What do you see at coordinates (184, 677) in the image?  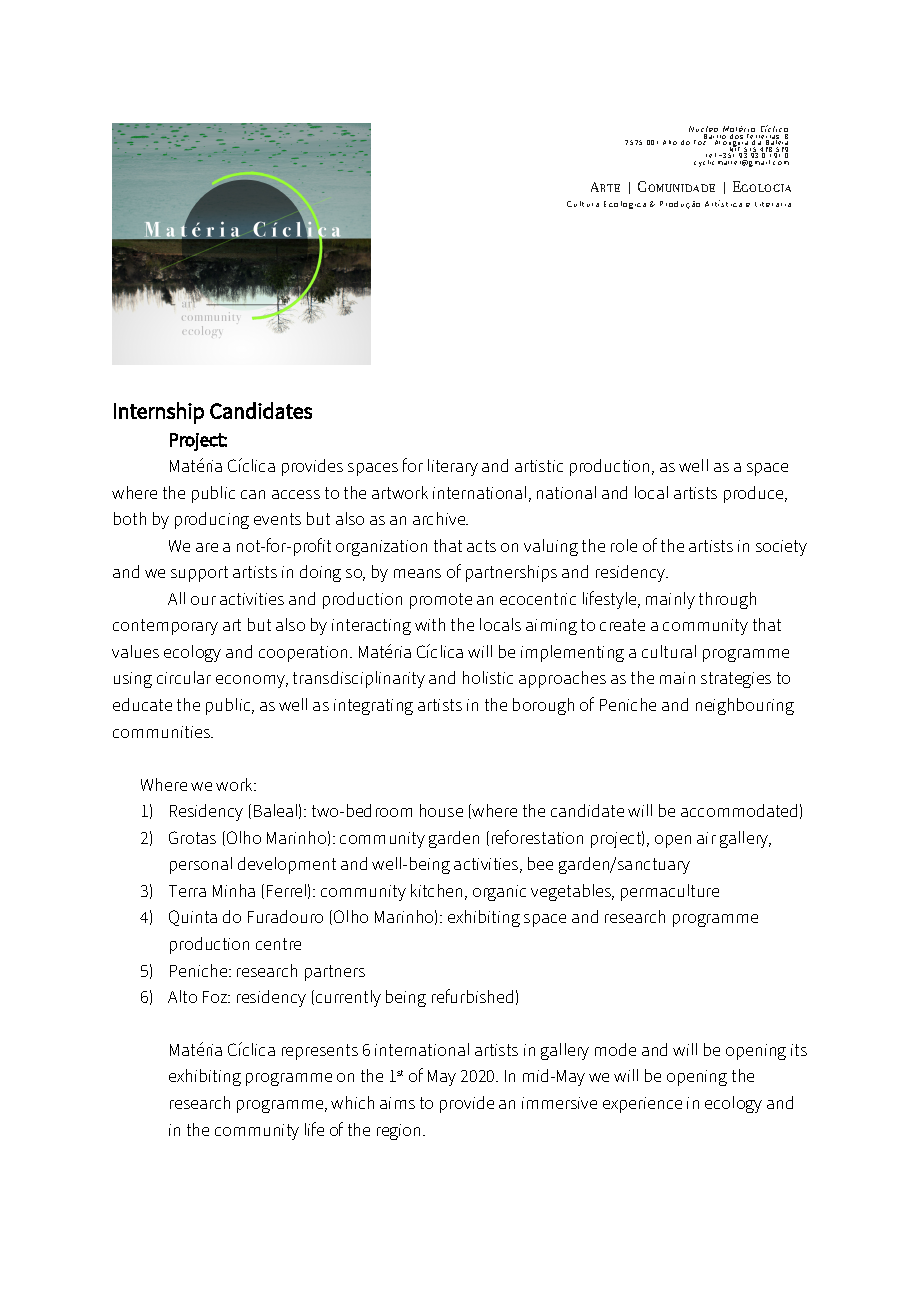 I see `circular` at bounding box center [184, 677].
